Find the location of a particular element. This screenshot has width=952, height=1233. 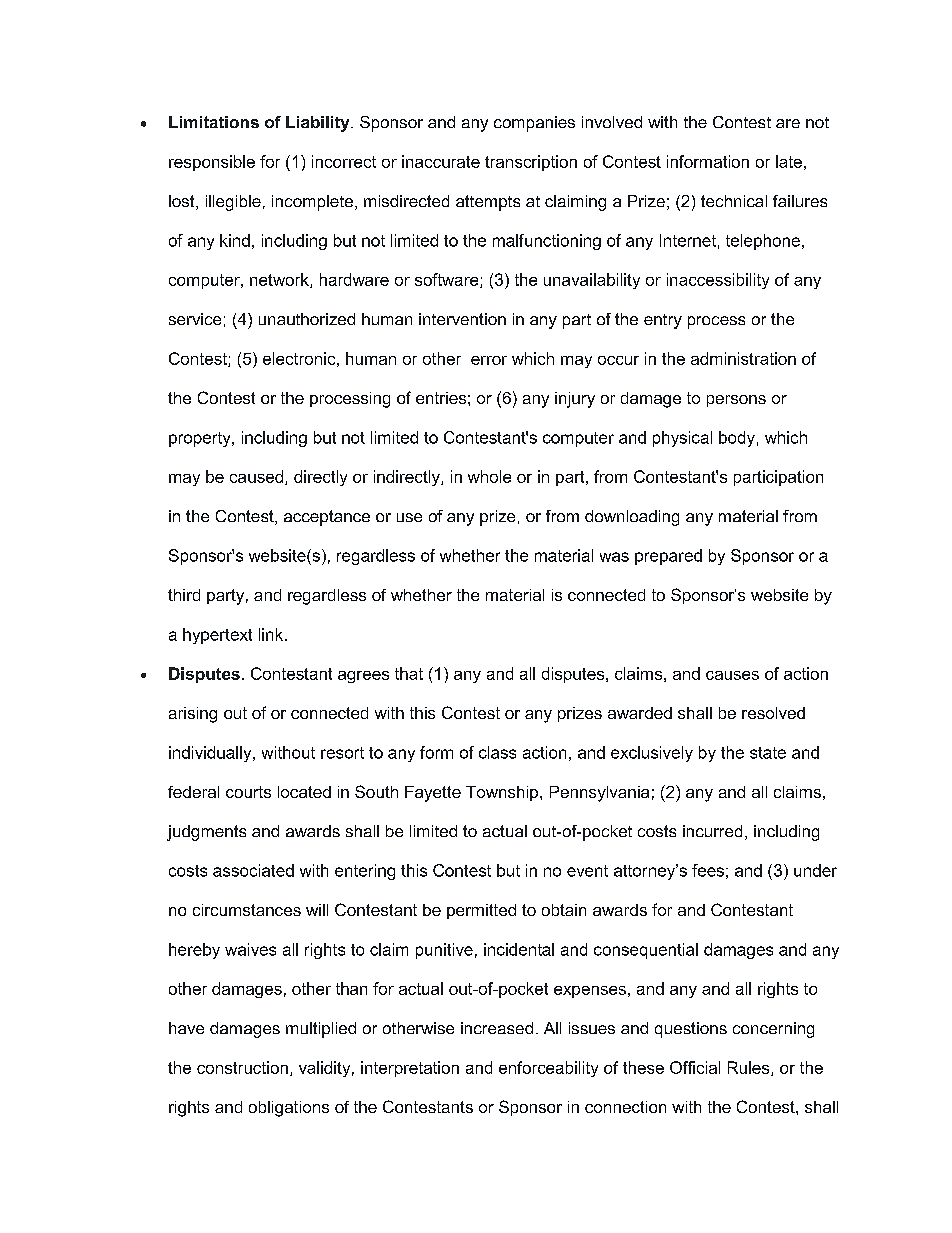

late is located at coordinates (789, 161).
